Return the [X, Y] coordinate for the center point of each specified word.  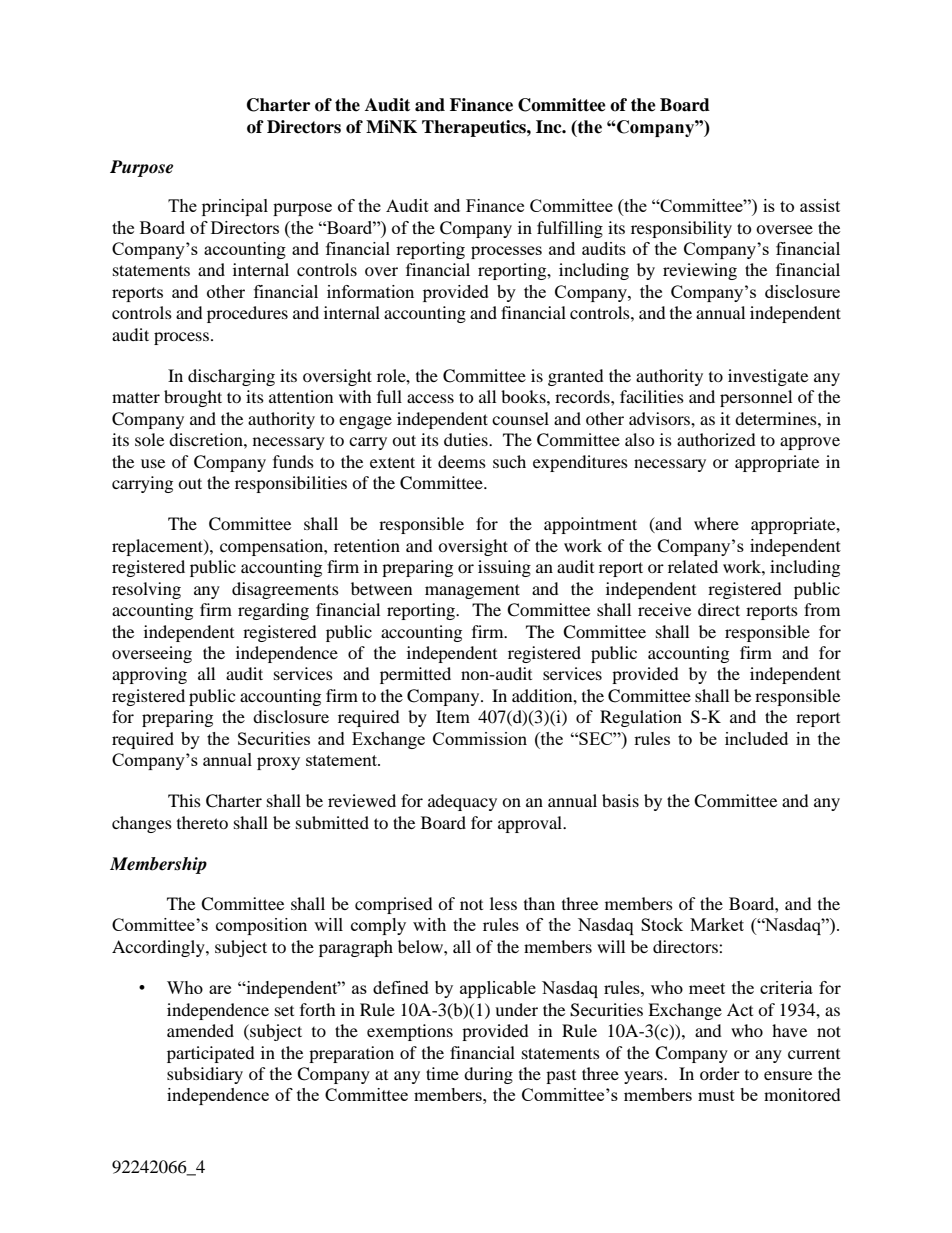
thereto [202, 822]
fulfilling [570, 229]
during [488, 1075]
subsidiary [205, 1075]
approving [149, 675]
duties [467, 439]
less [503, 903]
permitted [415, 675]
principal [235, 207]
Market [717, 924]
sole [149, 439]
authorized [716, 439]
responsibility [681, 229]
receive [664, 609]
